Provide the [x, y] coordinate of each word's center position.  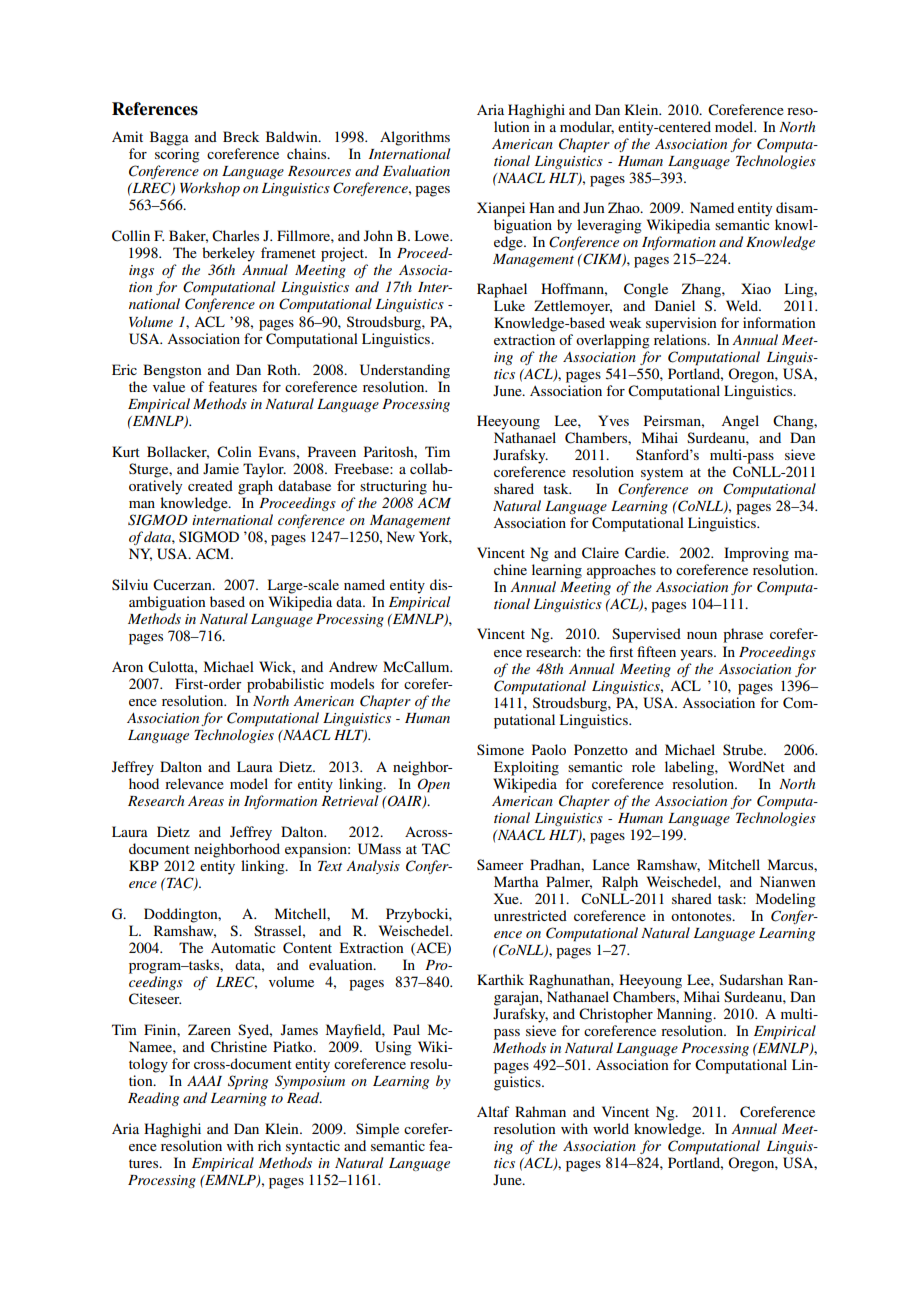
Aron [127, 667]
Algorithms [415, 138]
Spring [248, 1082]
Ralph [620, 883]
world [611, 1128]
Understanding [405, 371]
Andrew [353, 666]
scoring [177, 155]
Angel [740, 422]
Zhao [625, 207]
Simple [377, 1130]
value [169, 386]
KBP [144, 865]
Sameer [500, 864]
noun [702, 635]
